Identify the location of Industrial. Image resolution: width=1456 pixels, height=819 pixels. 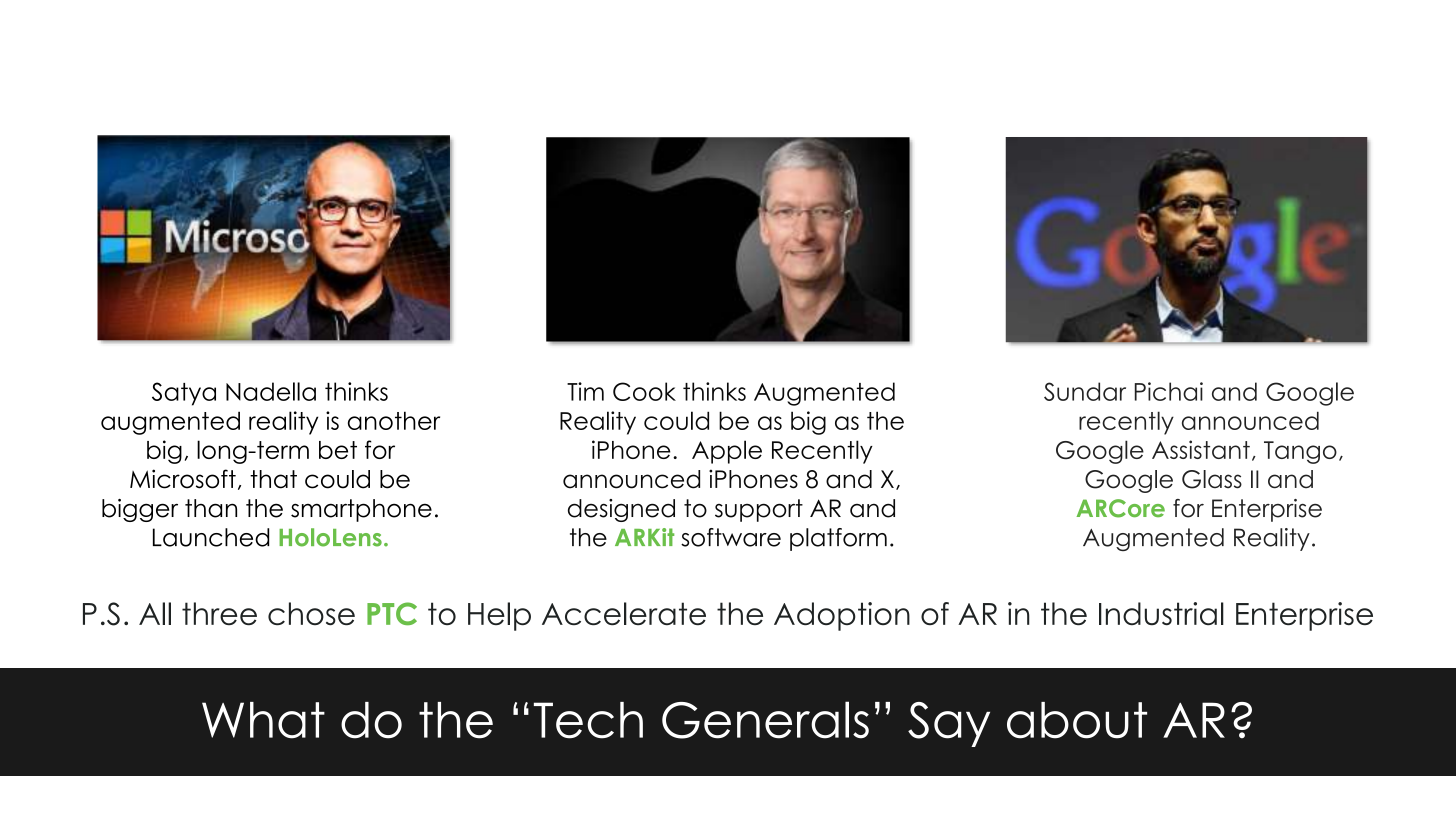
(1161, 613).
